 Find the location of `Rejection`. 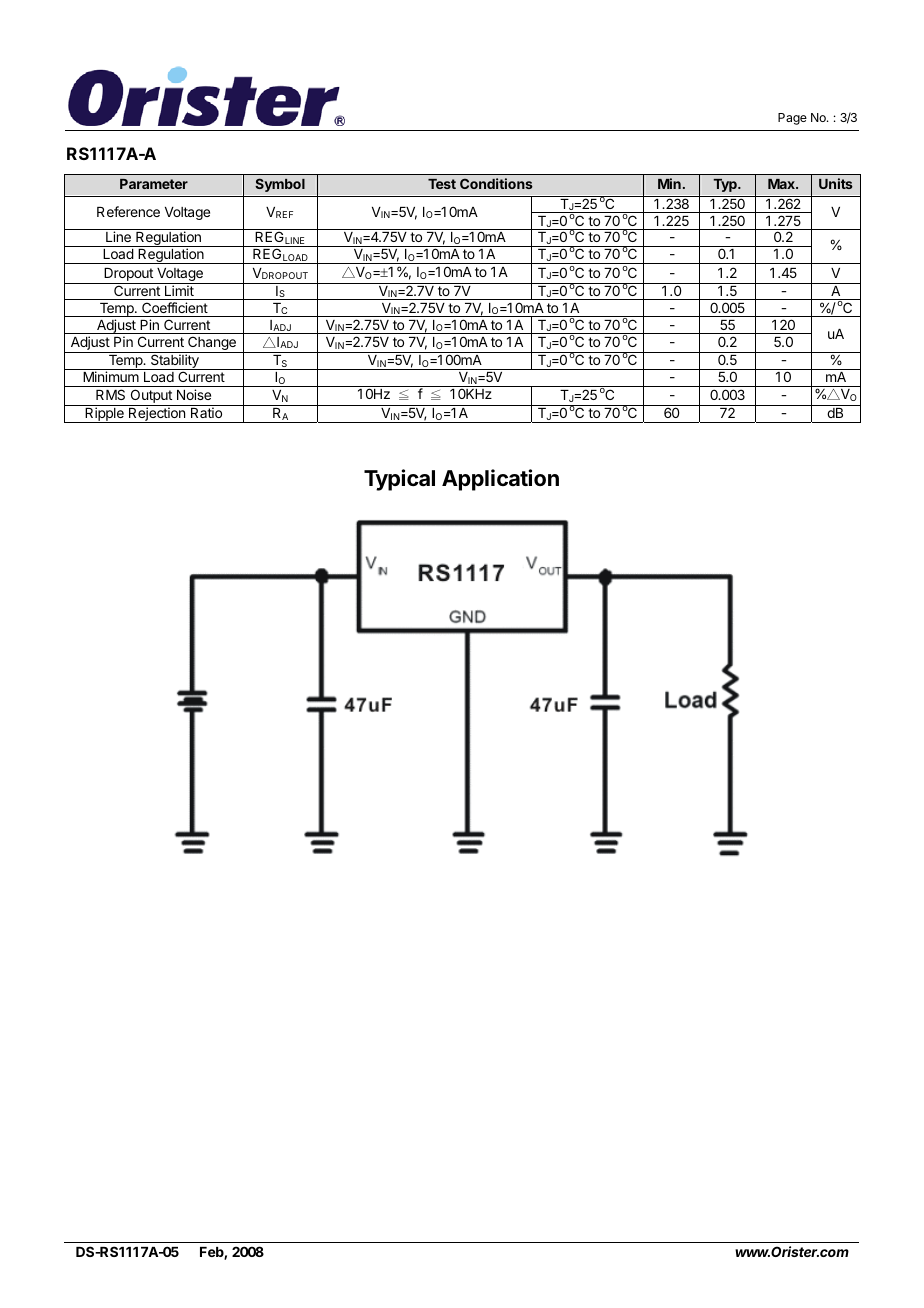

Rejection is located at coordinates (157, 415).
